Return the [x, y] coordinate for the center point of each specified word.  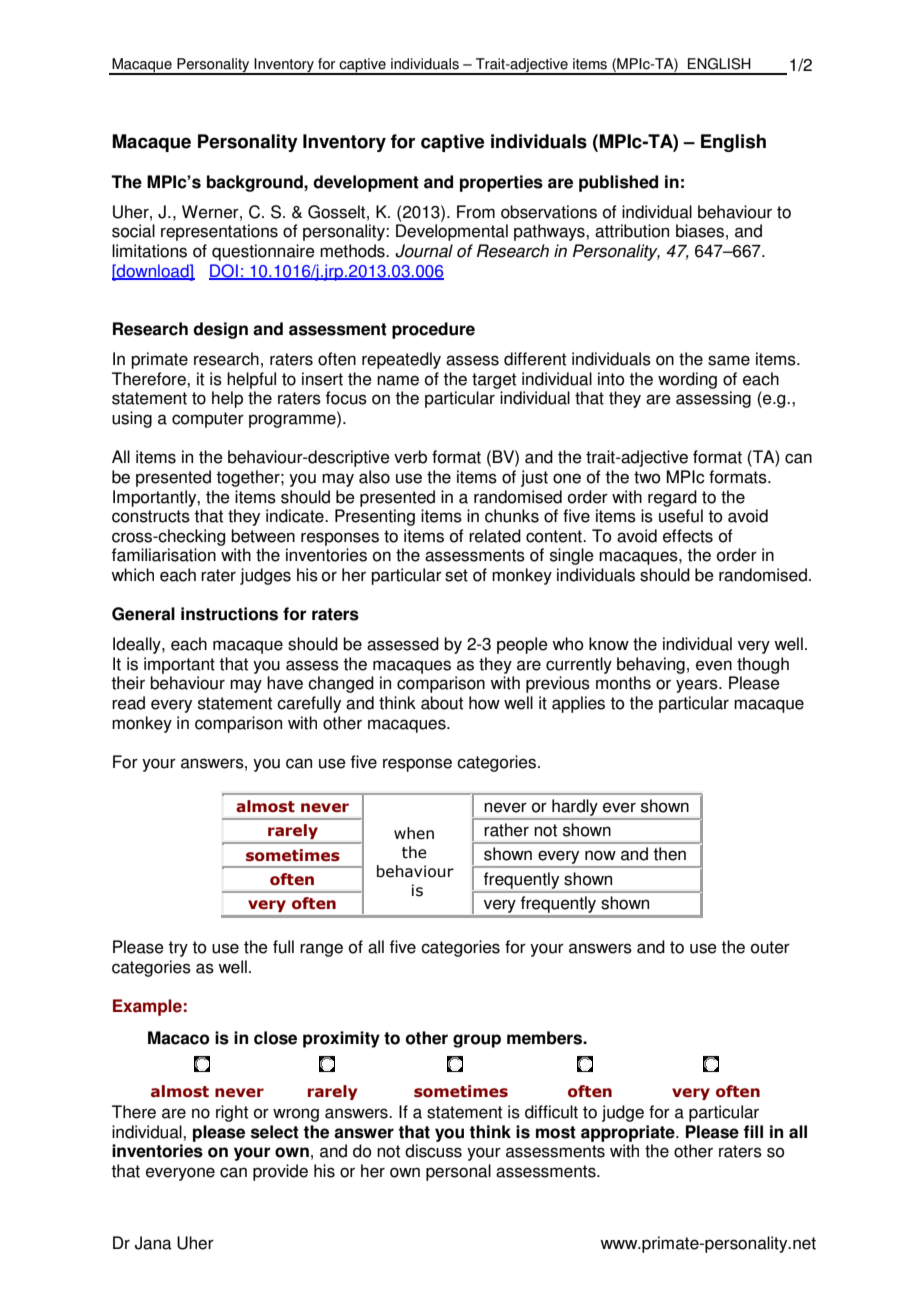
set [456, 575]
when [414, 833]
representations [219, 232]
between [263, 536]
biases [700, 231]
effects [688, 536]
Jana [153, 1243]
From [476, 212]
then [669, 854]
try [178, 949]
